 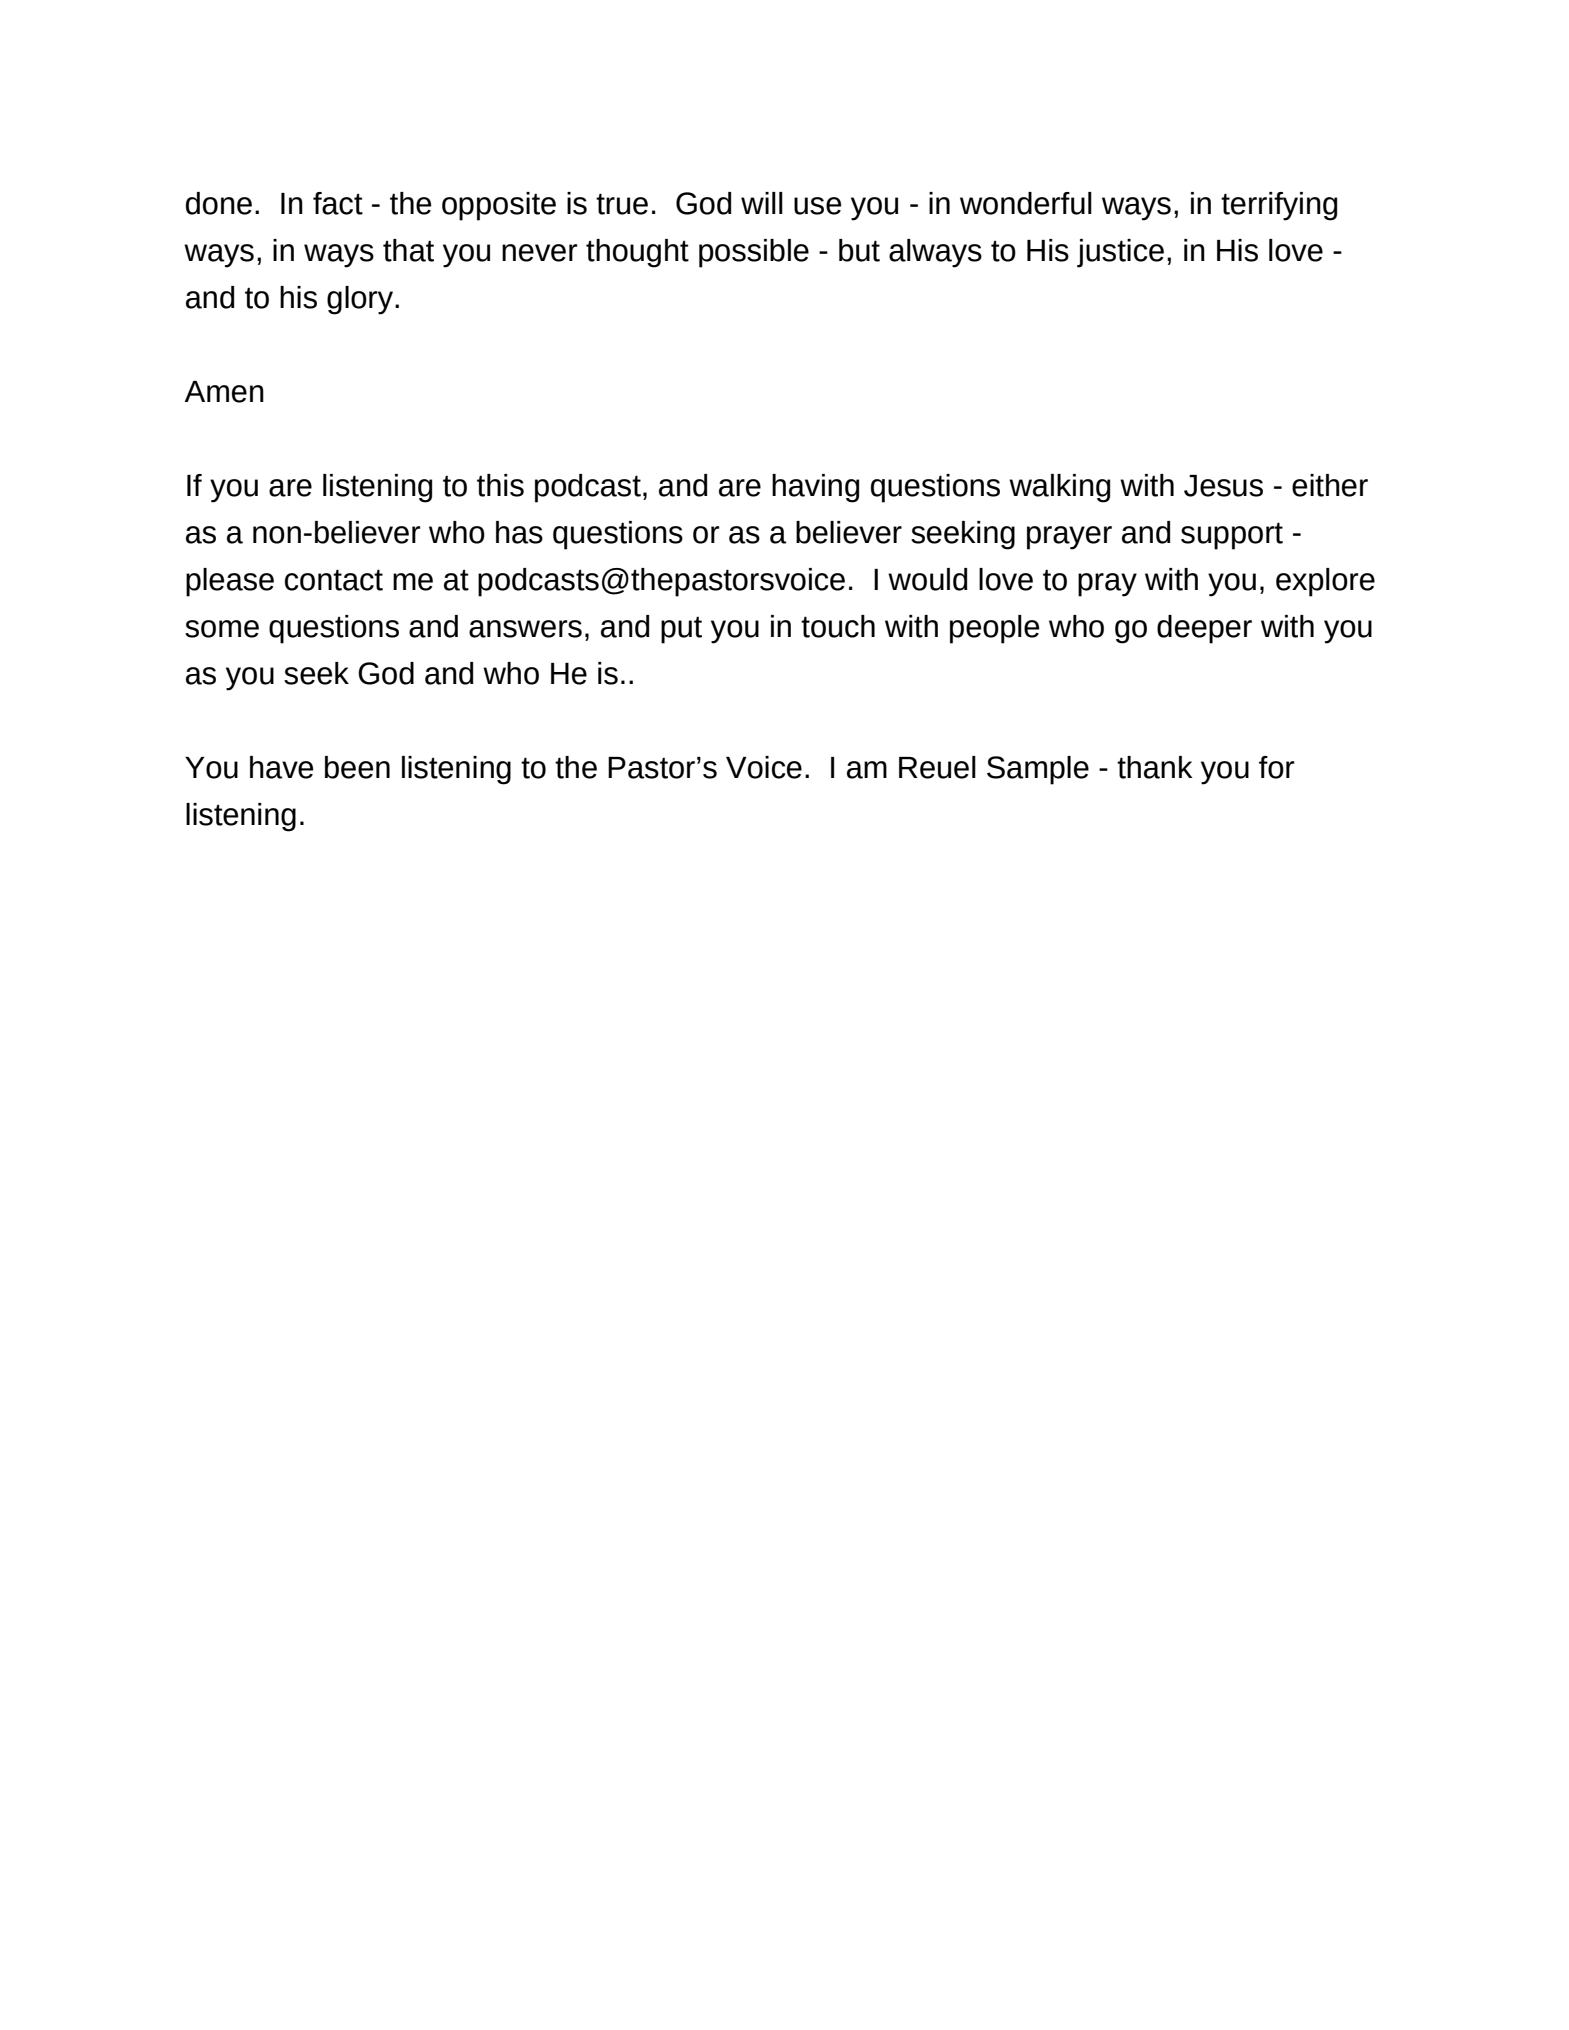 I want to click on been, so click(x=357, y=767).
